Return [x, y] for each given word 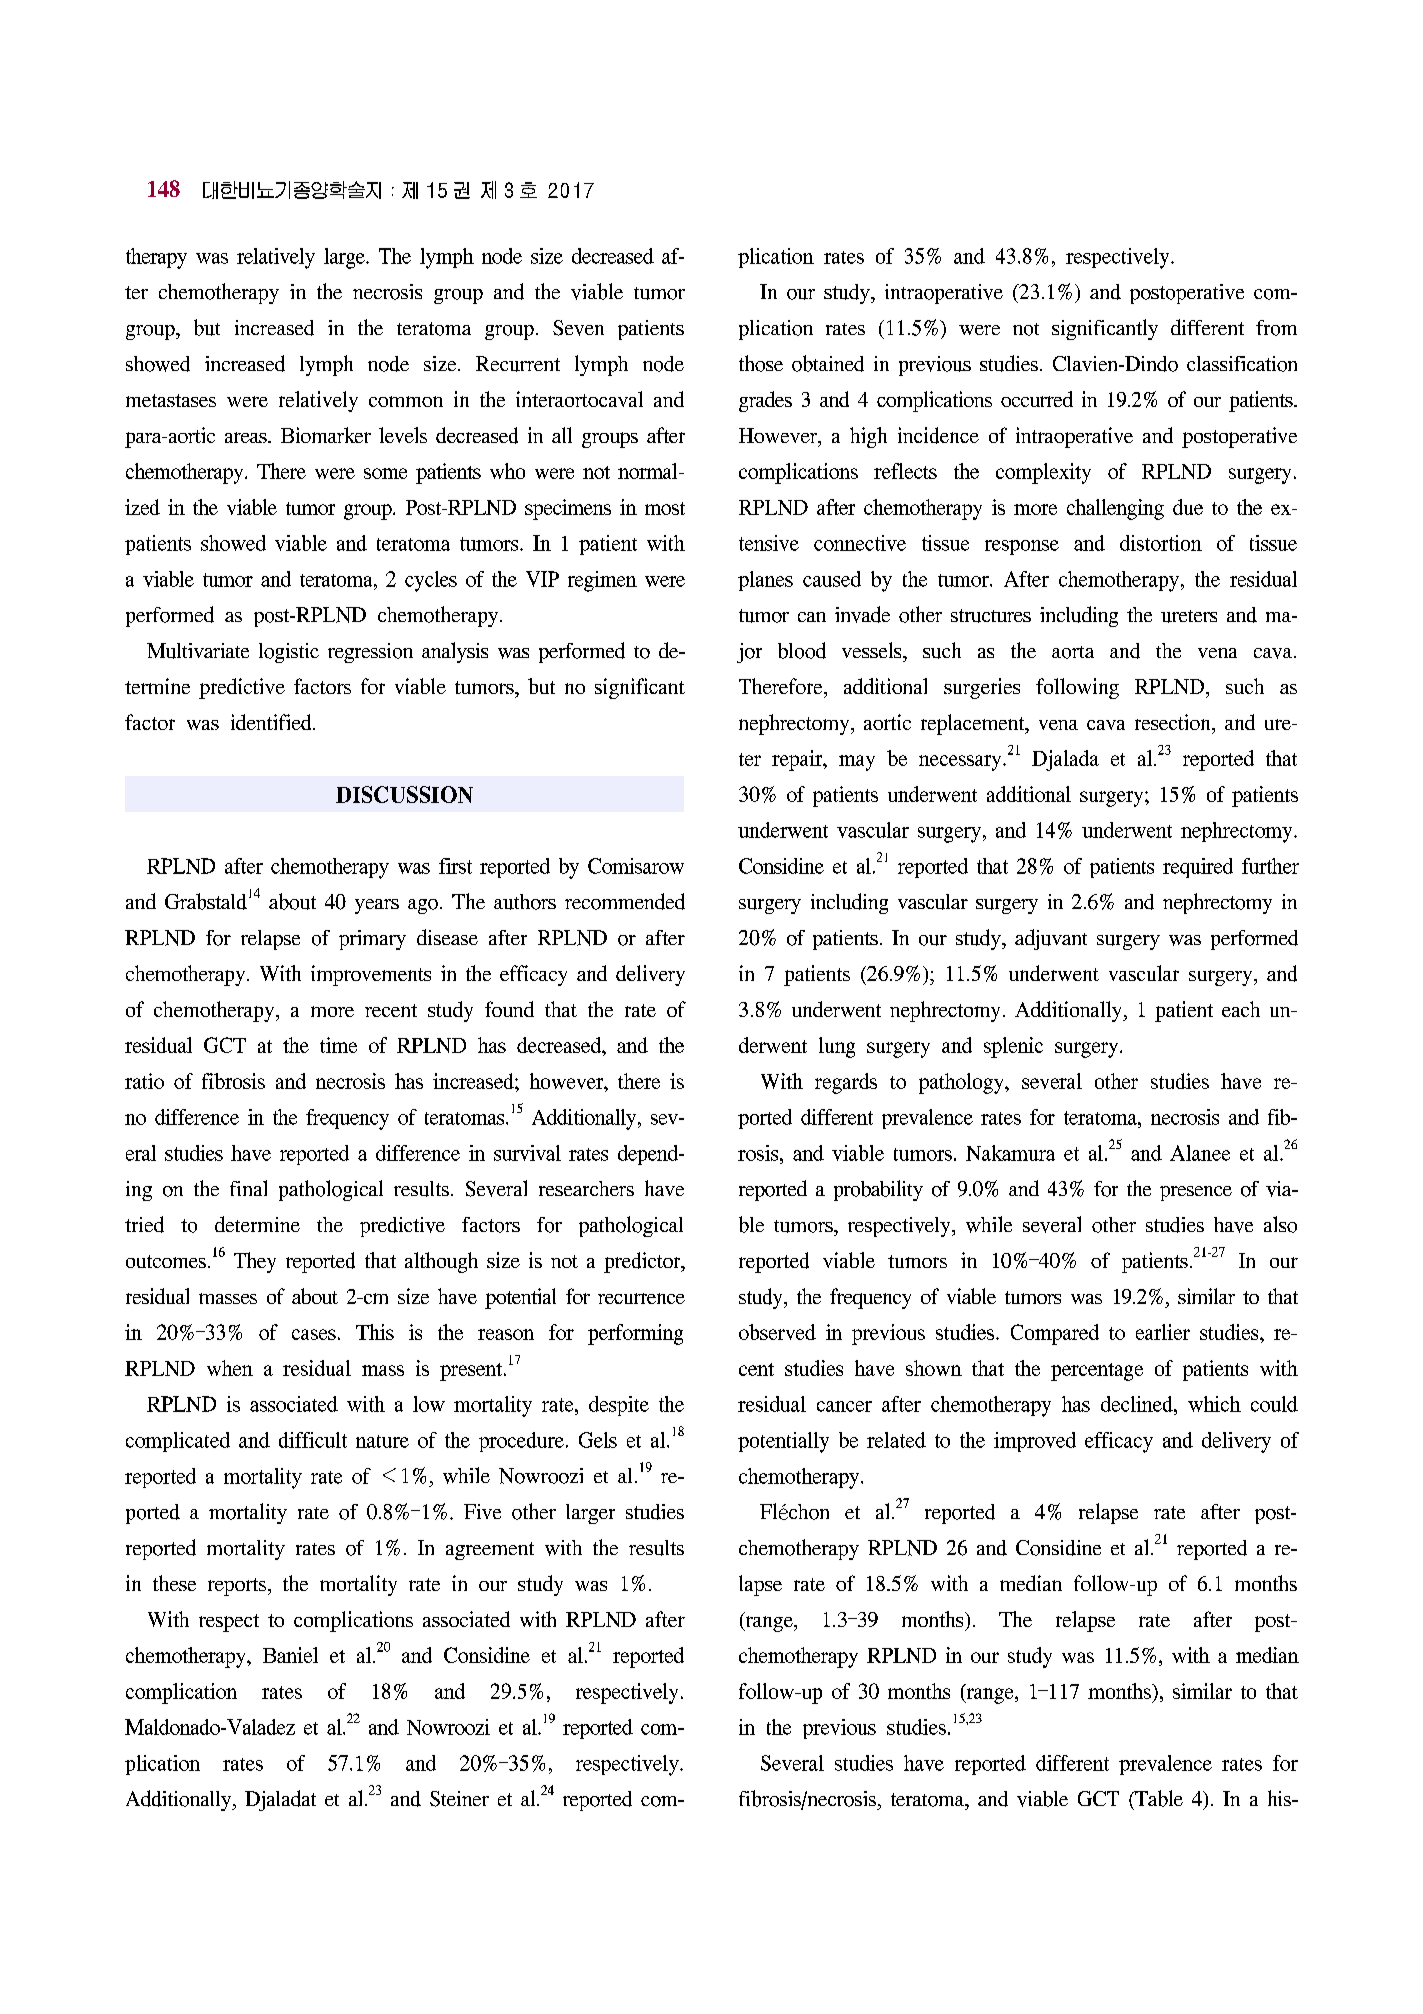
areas [247, 437]
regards [846, 1083]
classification [1242, 364]
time [338, 1045]
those [761, 363]
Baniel [290, 1655]
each [1241, 1009]
